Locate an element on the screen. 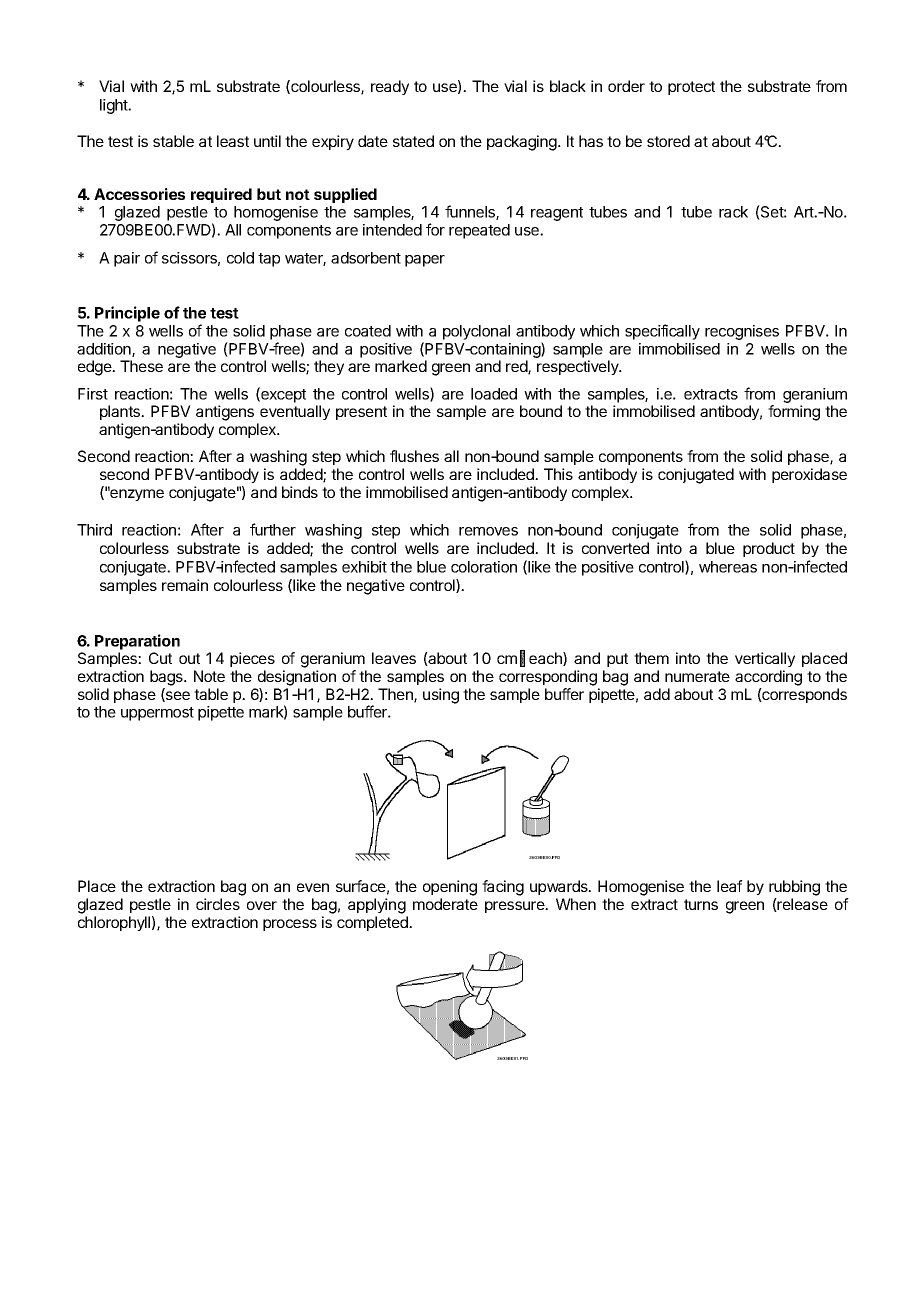 The width and height of the screenshot is (924, 1308). moderate is located at coordinates (445, 904).
